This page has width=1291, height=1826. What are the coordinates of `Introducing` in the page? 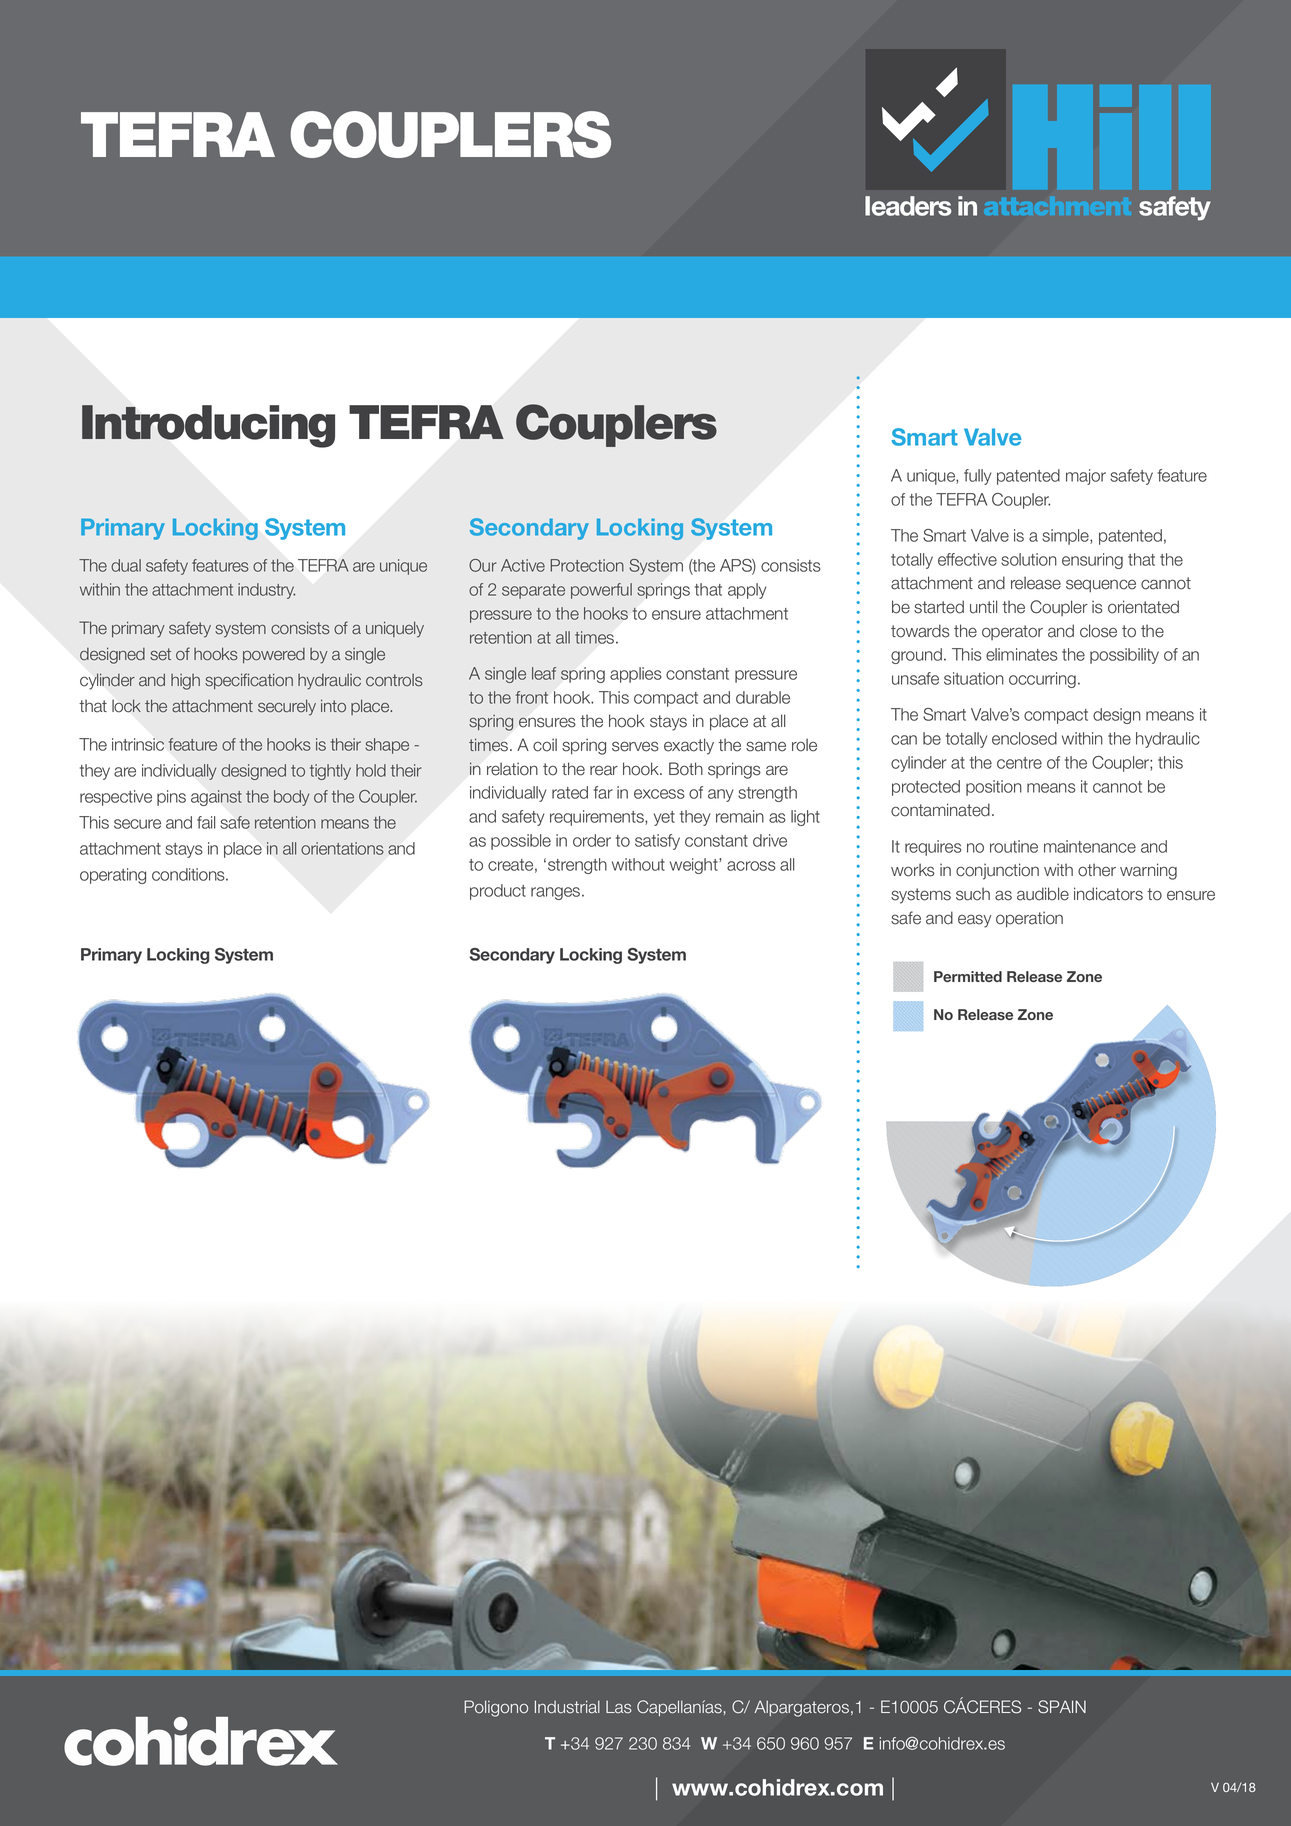 It's located at (208, 426).
